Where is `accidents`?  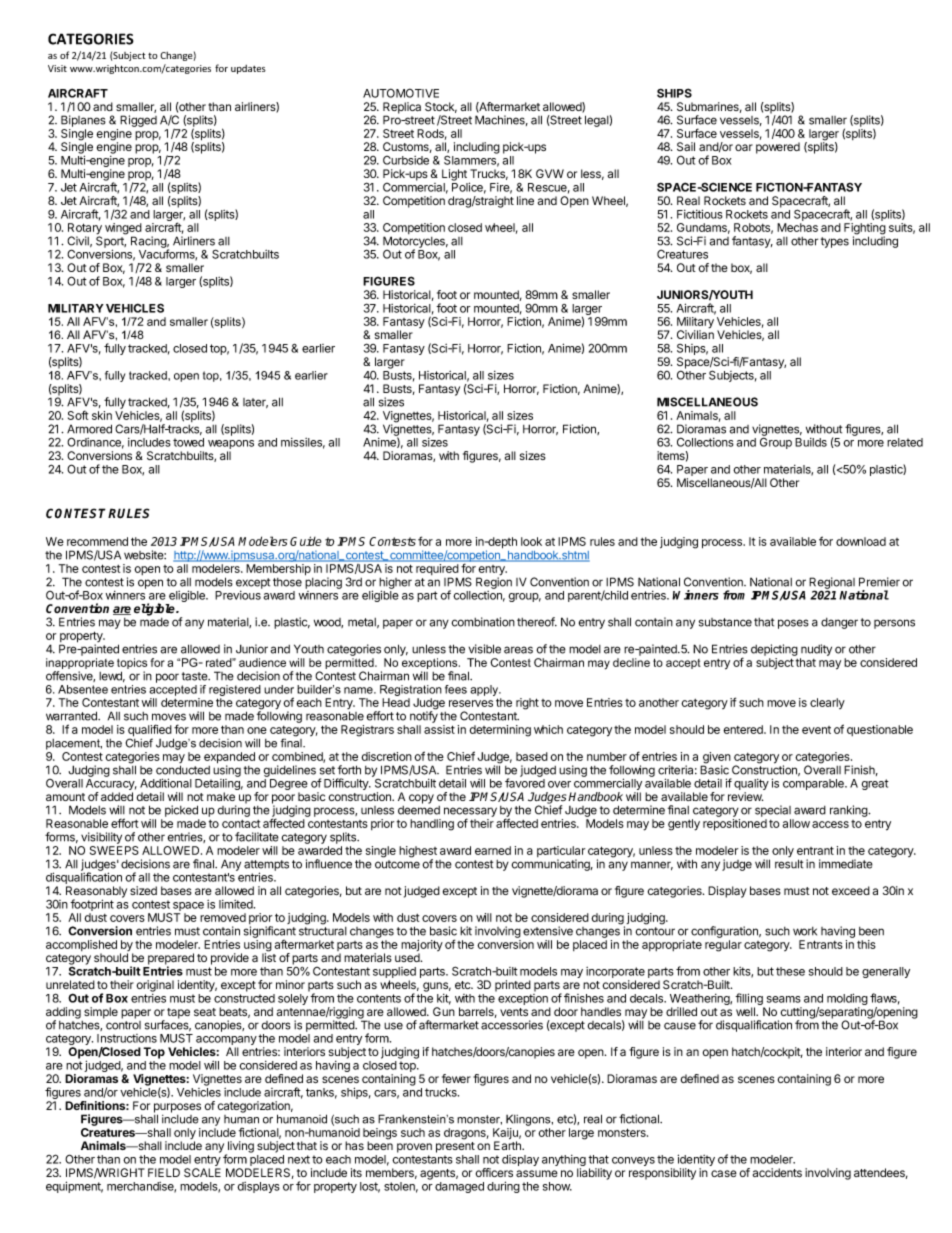
accidents is located at coordinates (777, 1172).
